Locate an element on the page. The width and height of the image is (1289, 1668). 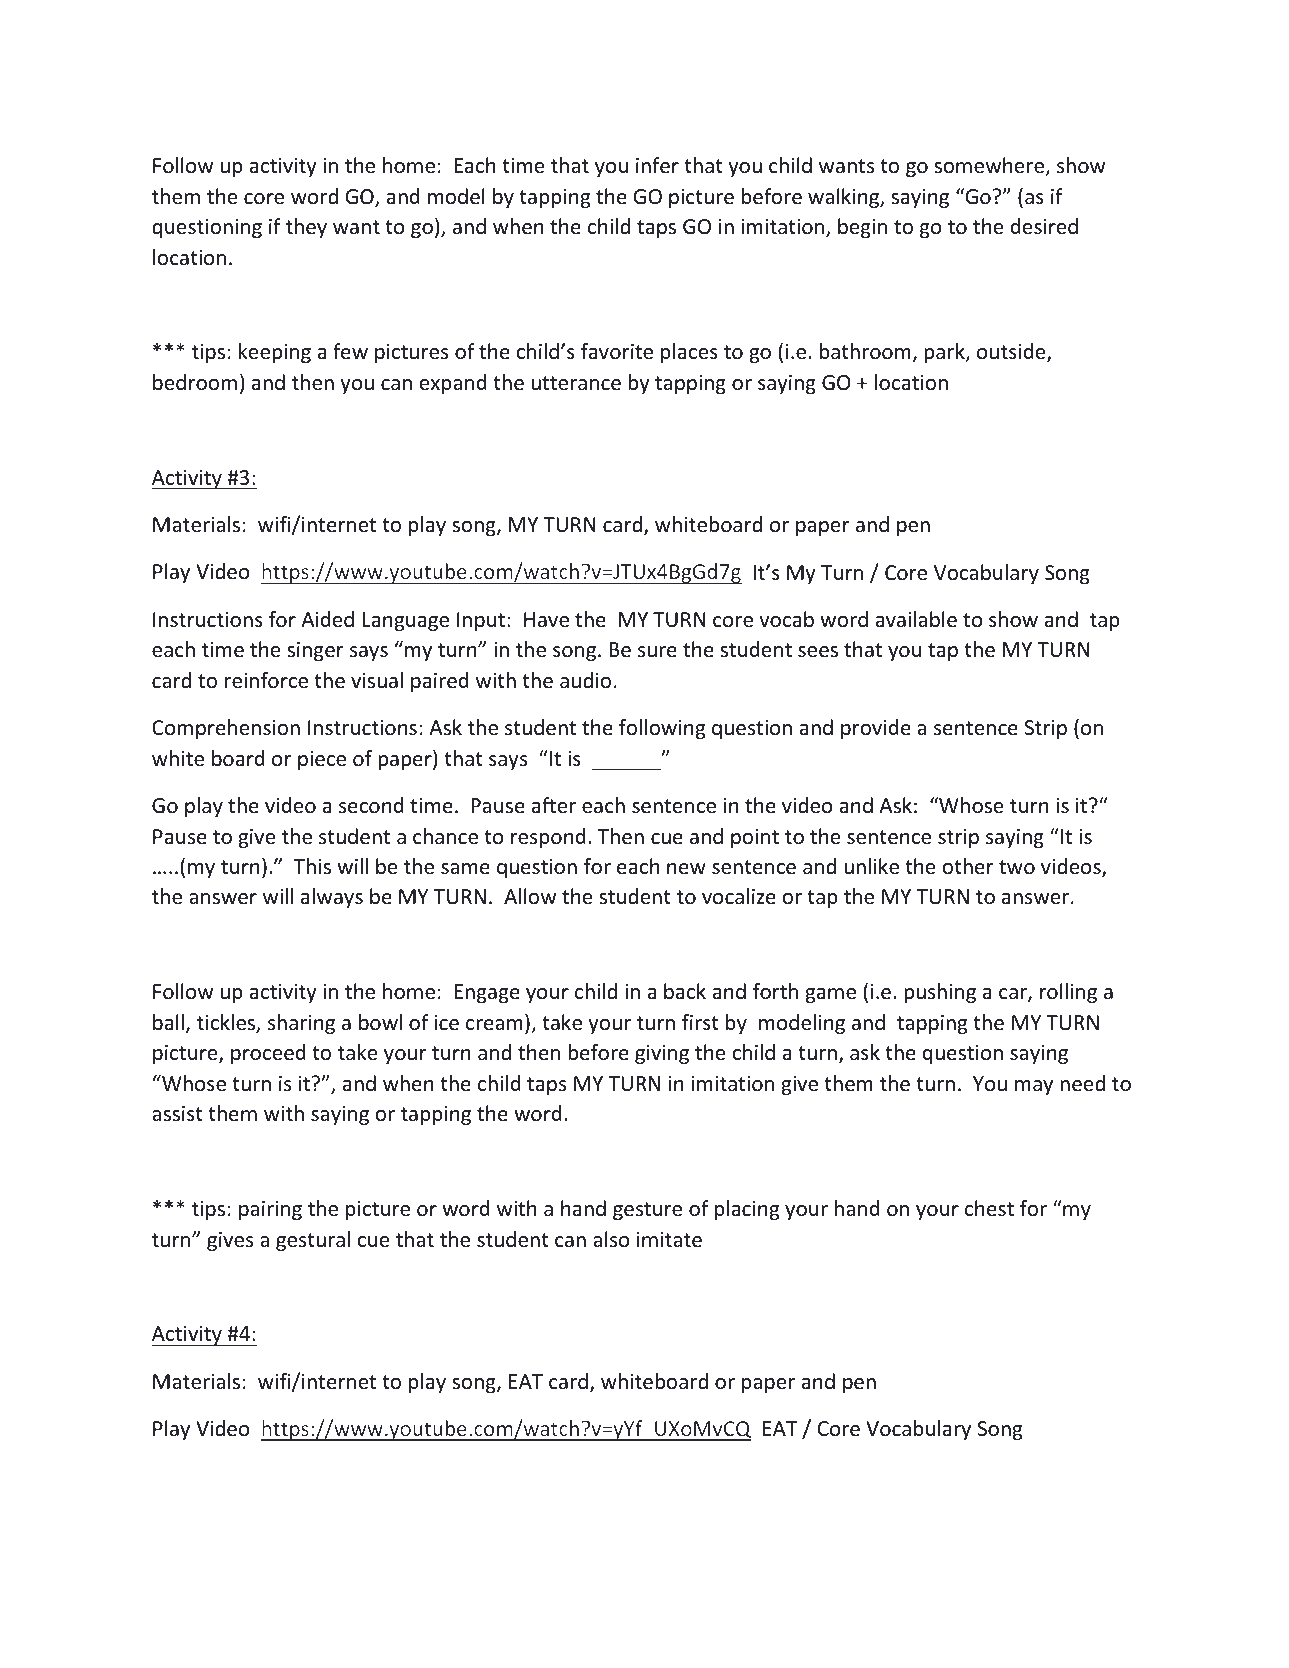
chest is located at coordinates (989, 1208).
